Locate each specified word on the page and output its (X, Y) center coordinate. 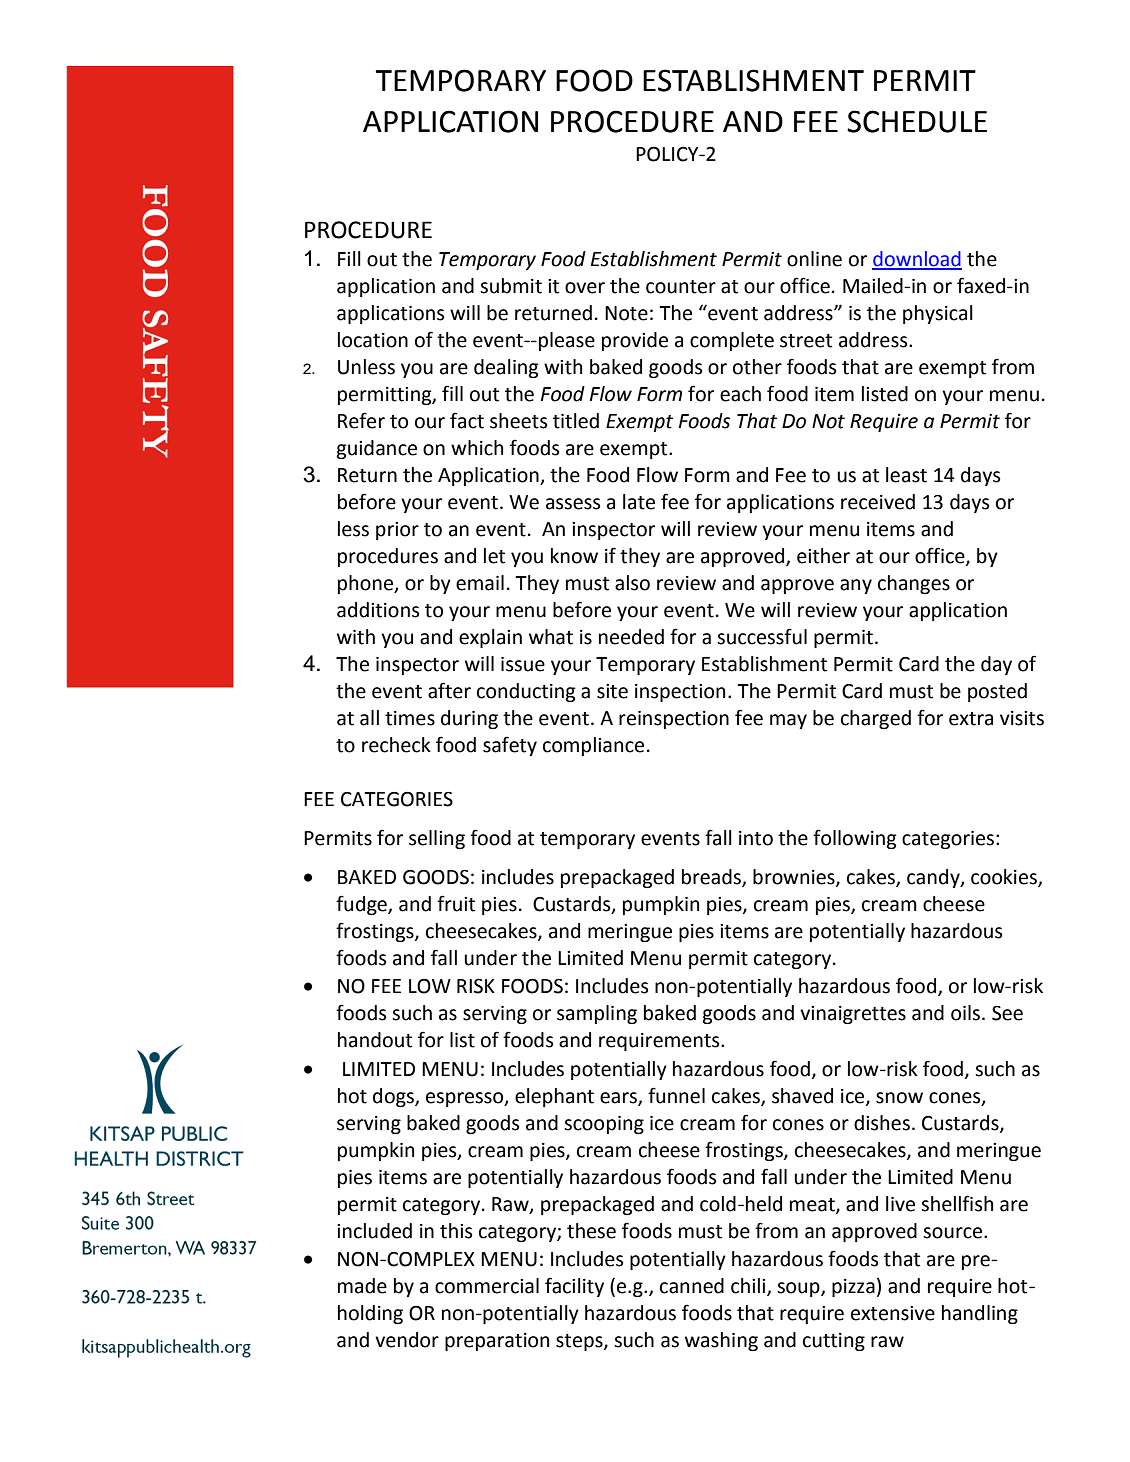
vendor (407, 1340)
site (612, 691)
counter (681, 287)
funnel (676, 1095)
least (906, 475)
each (740, 394)
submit (511, 286)
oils (967, 1013)
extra (971, 719)
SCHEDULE (917, 121)
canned (692, 1286)
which (477, 448)
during (469, 719)
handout (375, 1040)
